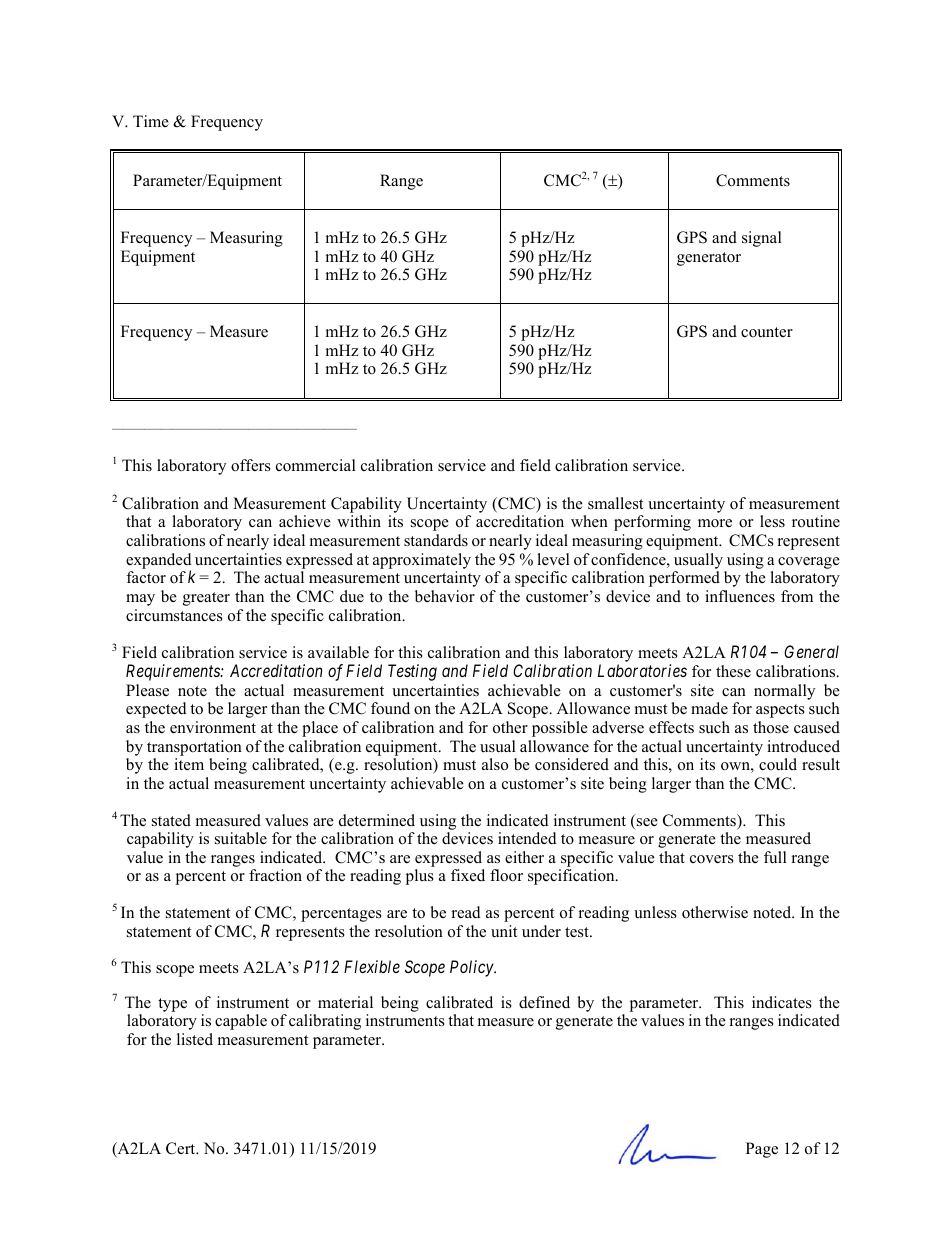  Describe the element at coordinates (715, 523) in the document. I see `more` at that location.
